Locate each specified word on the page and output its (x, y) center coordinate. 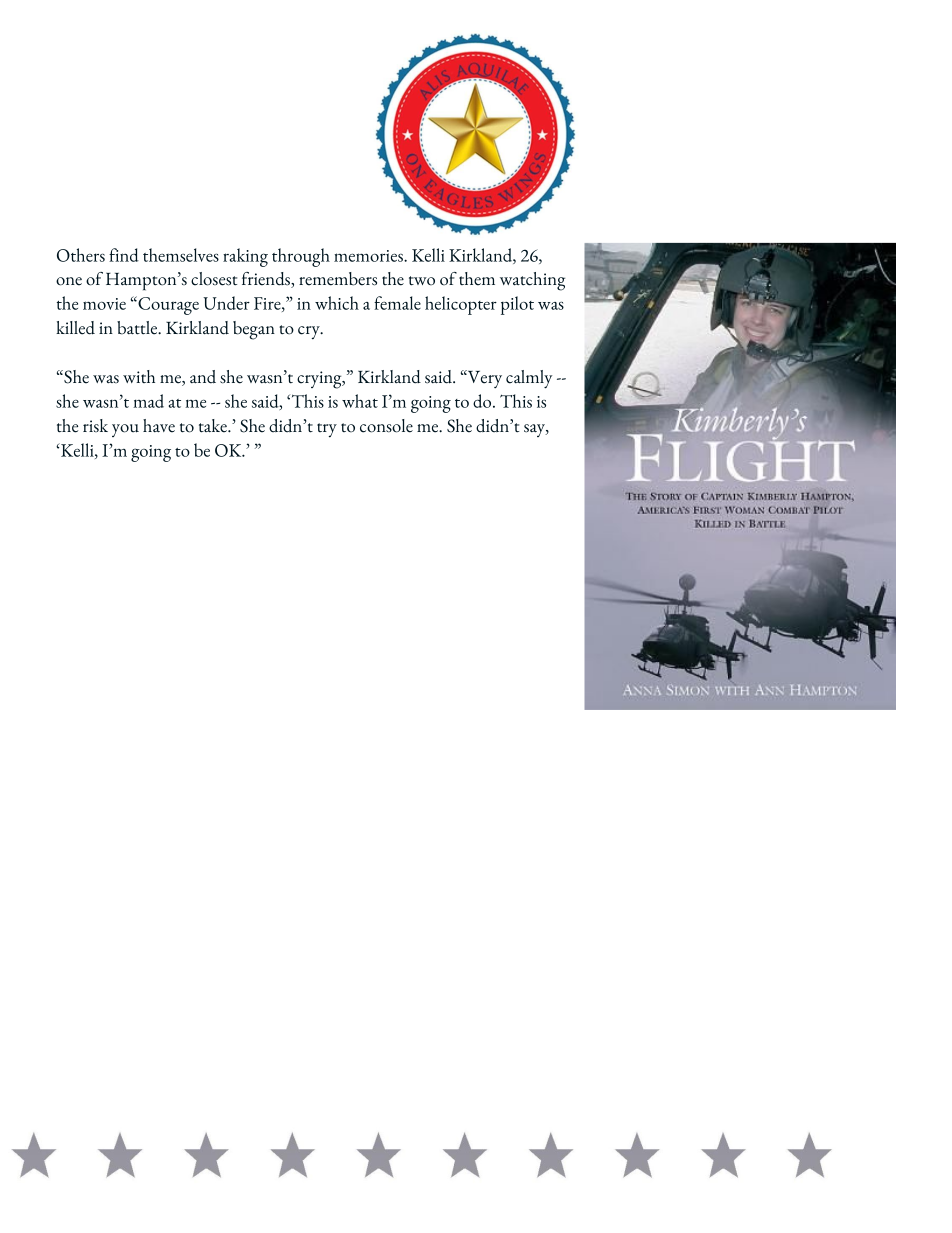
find (124, 255)
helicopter (461, 305)
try (327, 430)
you (125, 430)
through (301, 257)
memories (369, 256)
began (254, 330)
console (386, 426)
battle (138, 328)
